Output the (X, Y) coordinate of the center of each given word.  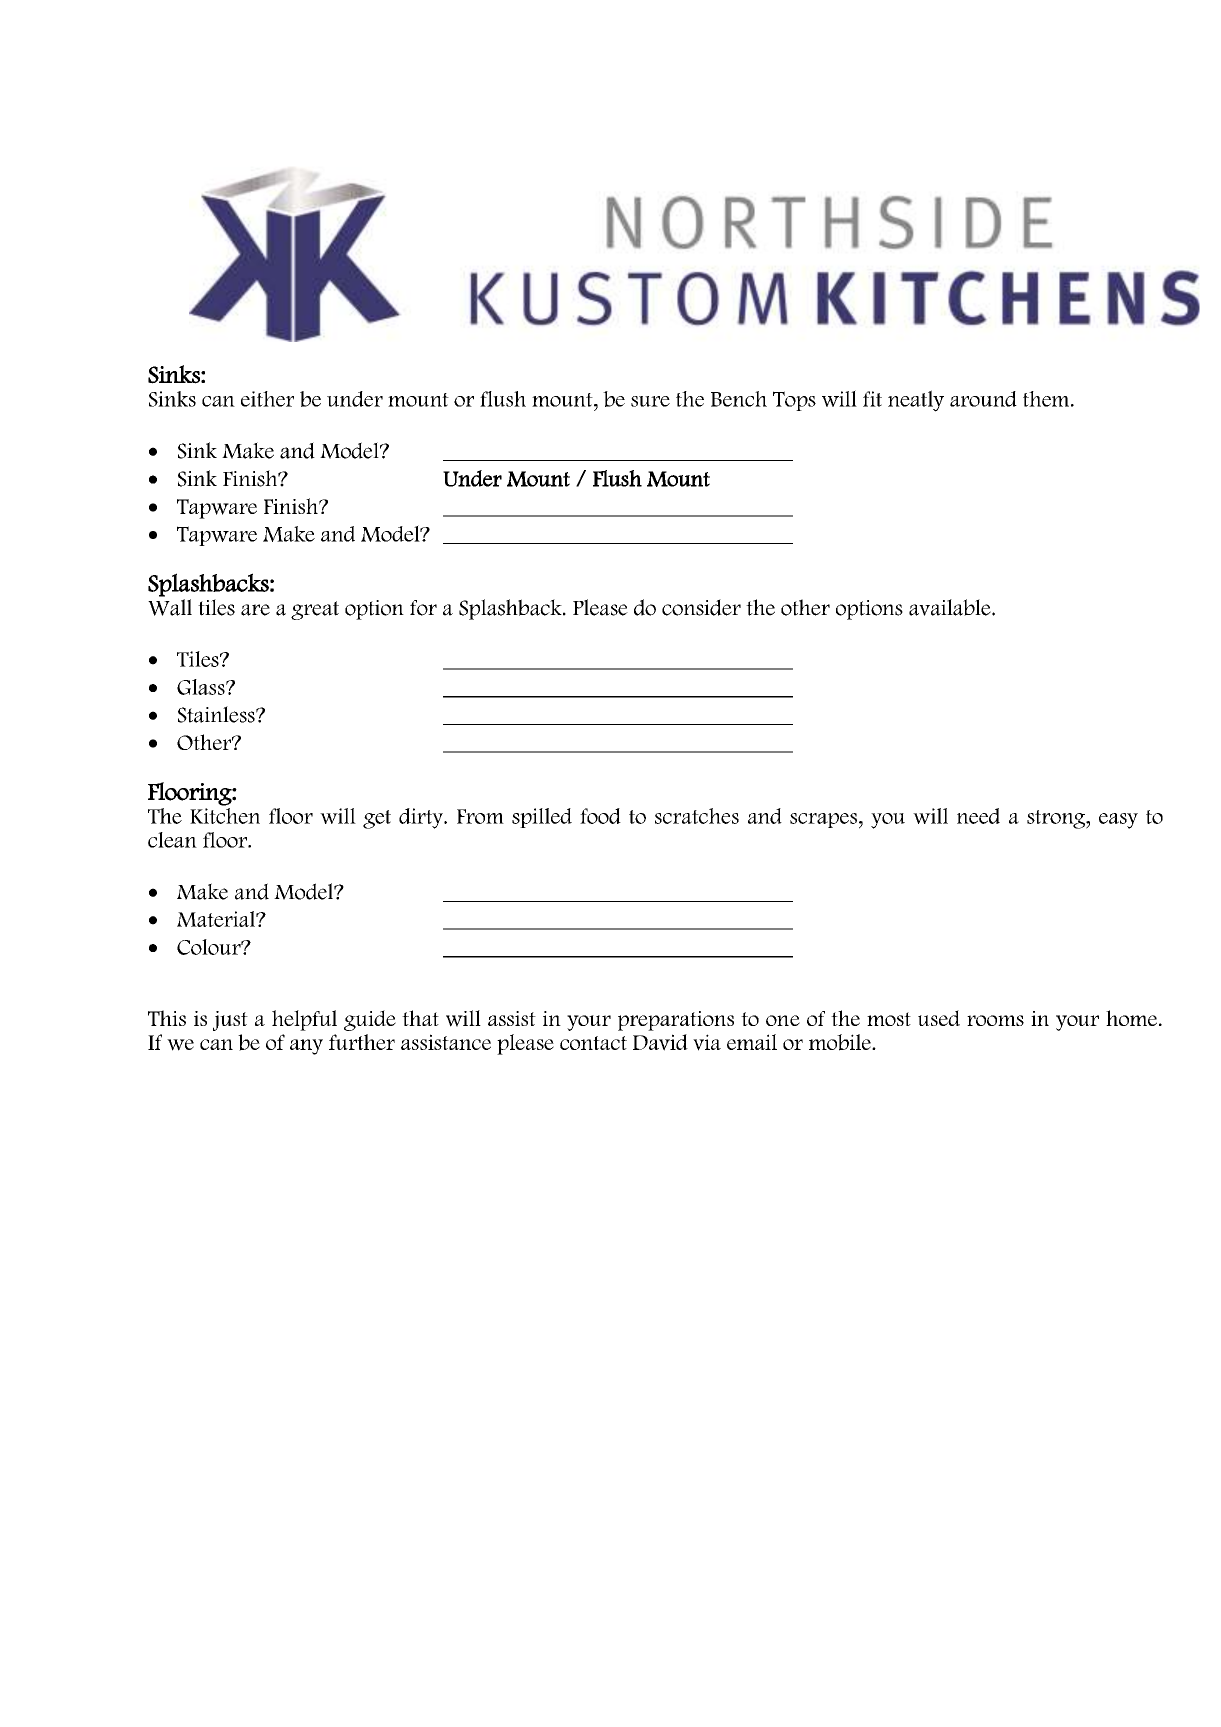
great (315, 610)
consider (701, 607)
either (267, 399)
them (1047, 399)
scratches (697, 816)
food (600, 816)
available (951, 607)
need (978, 816)
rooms (995, 1020)
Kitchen (225, 814)
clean (172, 840)
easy (1118, 821)
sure (650, 401)
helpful (304, 1020)
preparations (676, 1021)
